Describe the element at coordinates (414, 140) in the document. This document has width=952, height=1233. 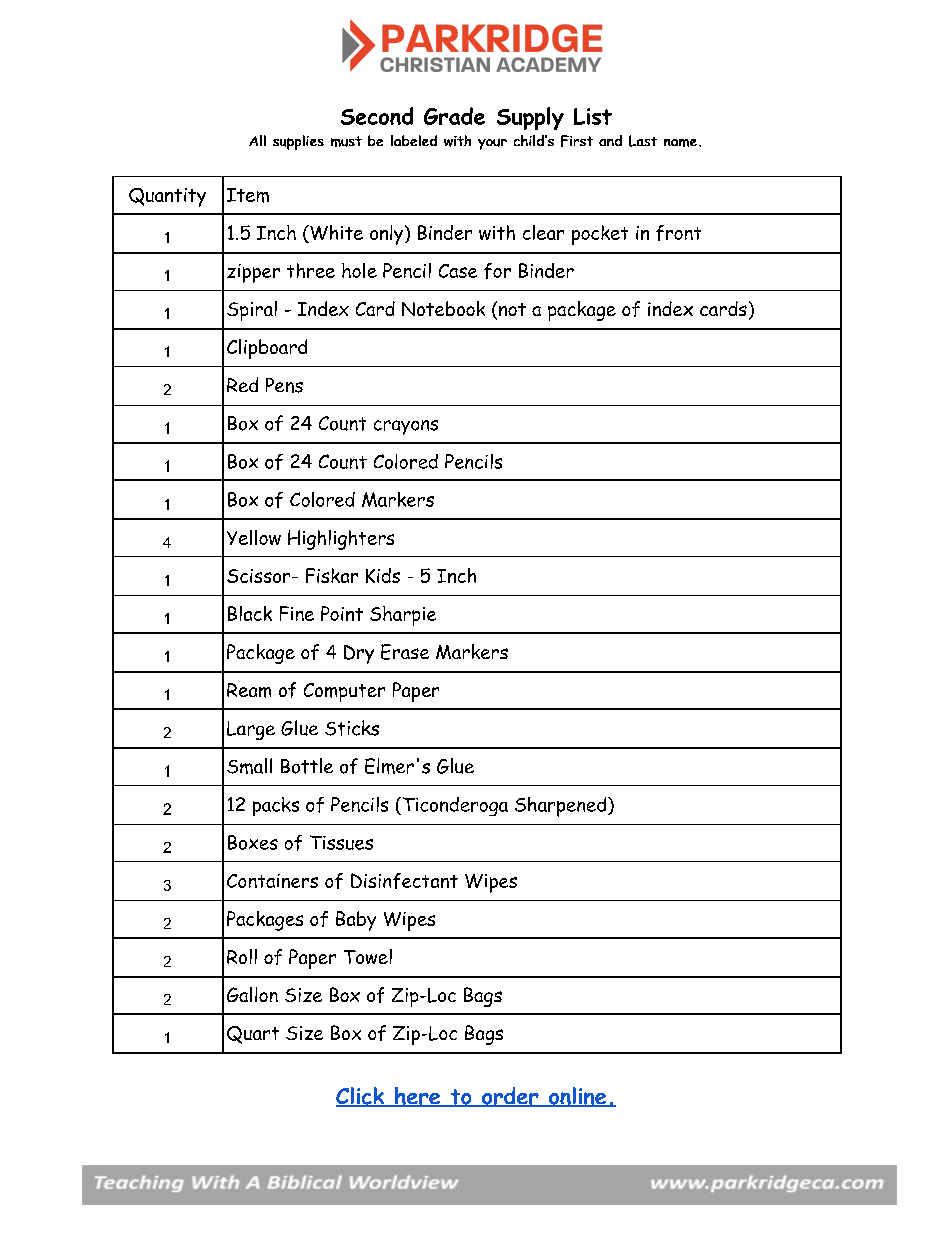
I see `labeled` at that location.
